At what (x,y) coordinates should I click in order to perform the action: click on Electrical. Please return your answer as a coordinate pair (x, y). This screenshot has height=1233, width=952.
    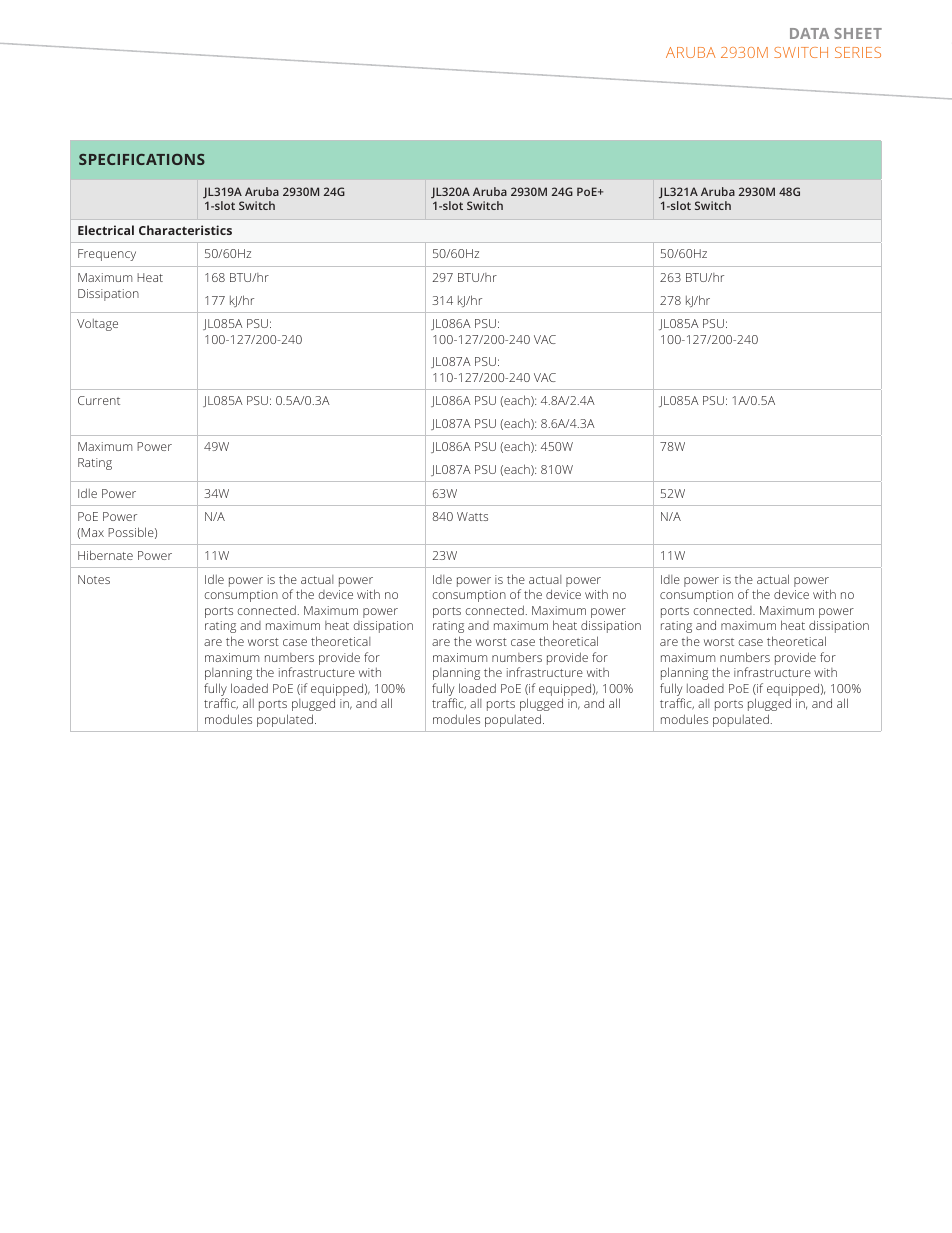
    Looking at the image, I should click on (106, 230).
